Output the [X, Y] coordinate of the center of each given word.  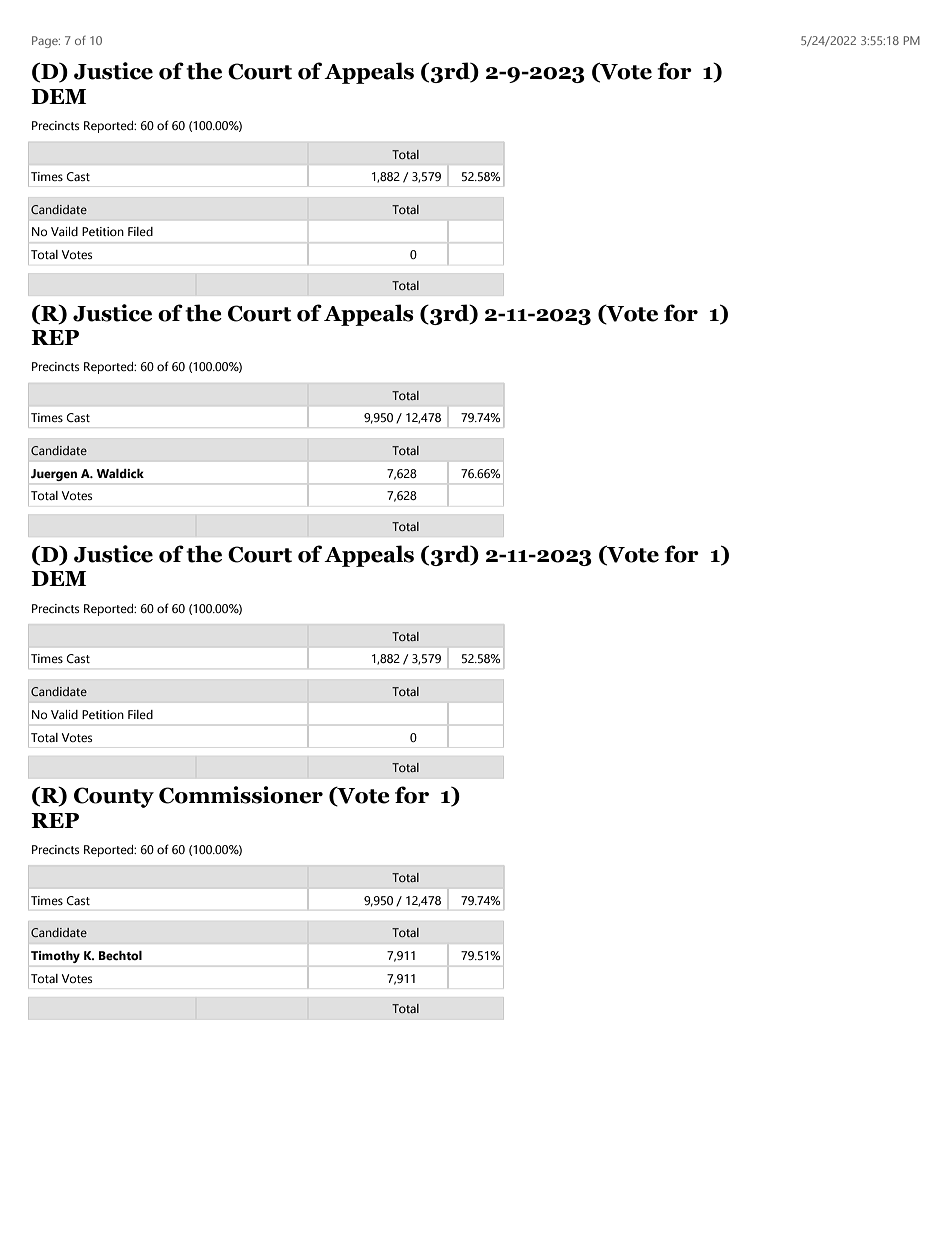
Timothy [55, 957]
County [114, 797]
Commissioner [241, 795]
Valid [64, 714]
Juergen [54, 475]
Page [46, 42]
